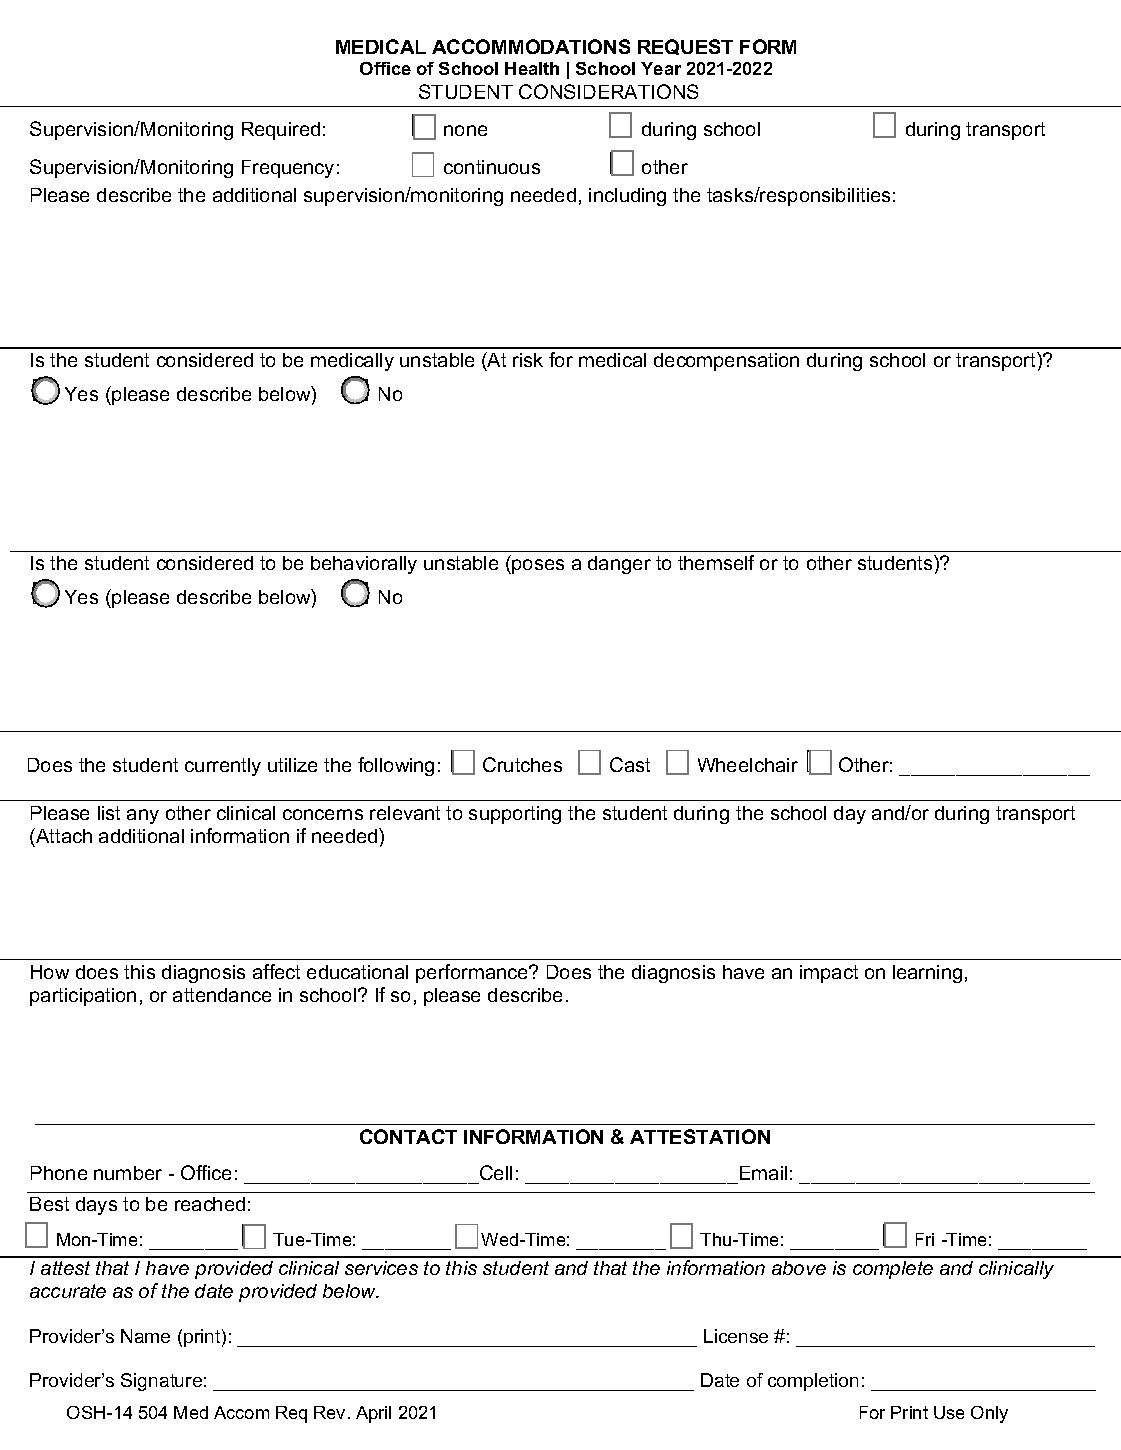 The width and height of the screenshot is (1121, 1450). I want to click on Wheelchair, so click(748, 765).
